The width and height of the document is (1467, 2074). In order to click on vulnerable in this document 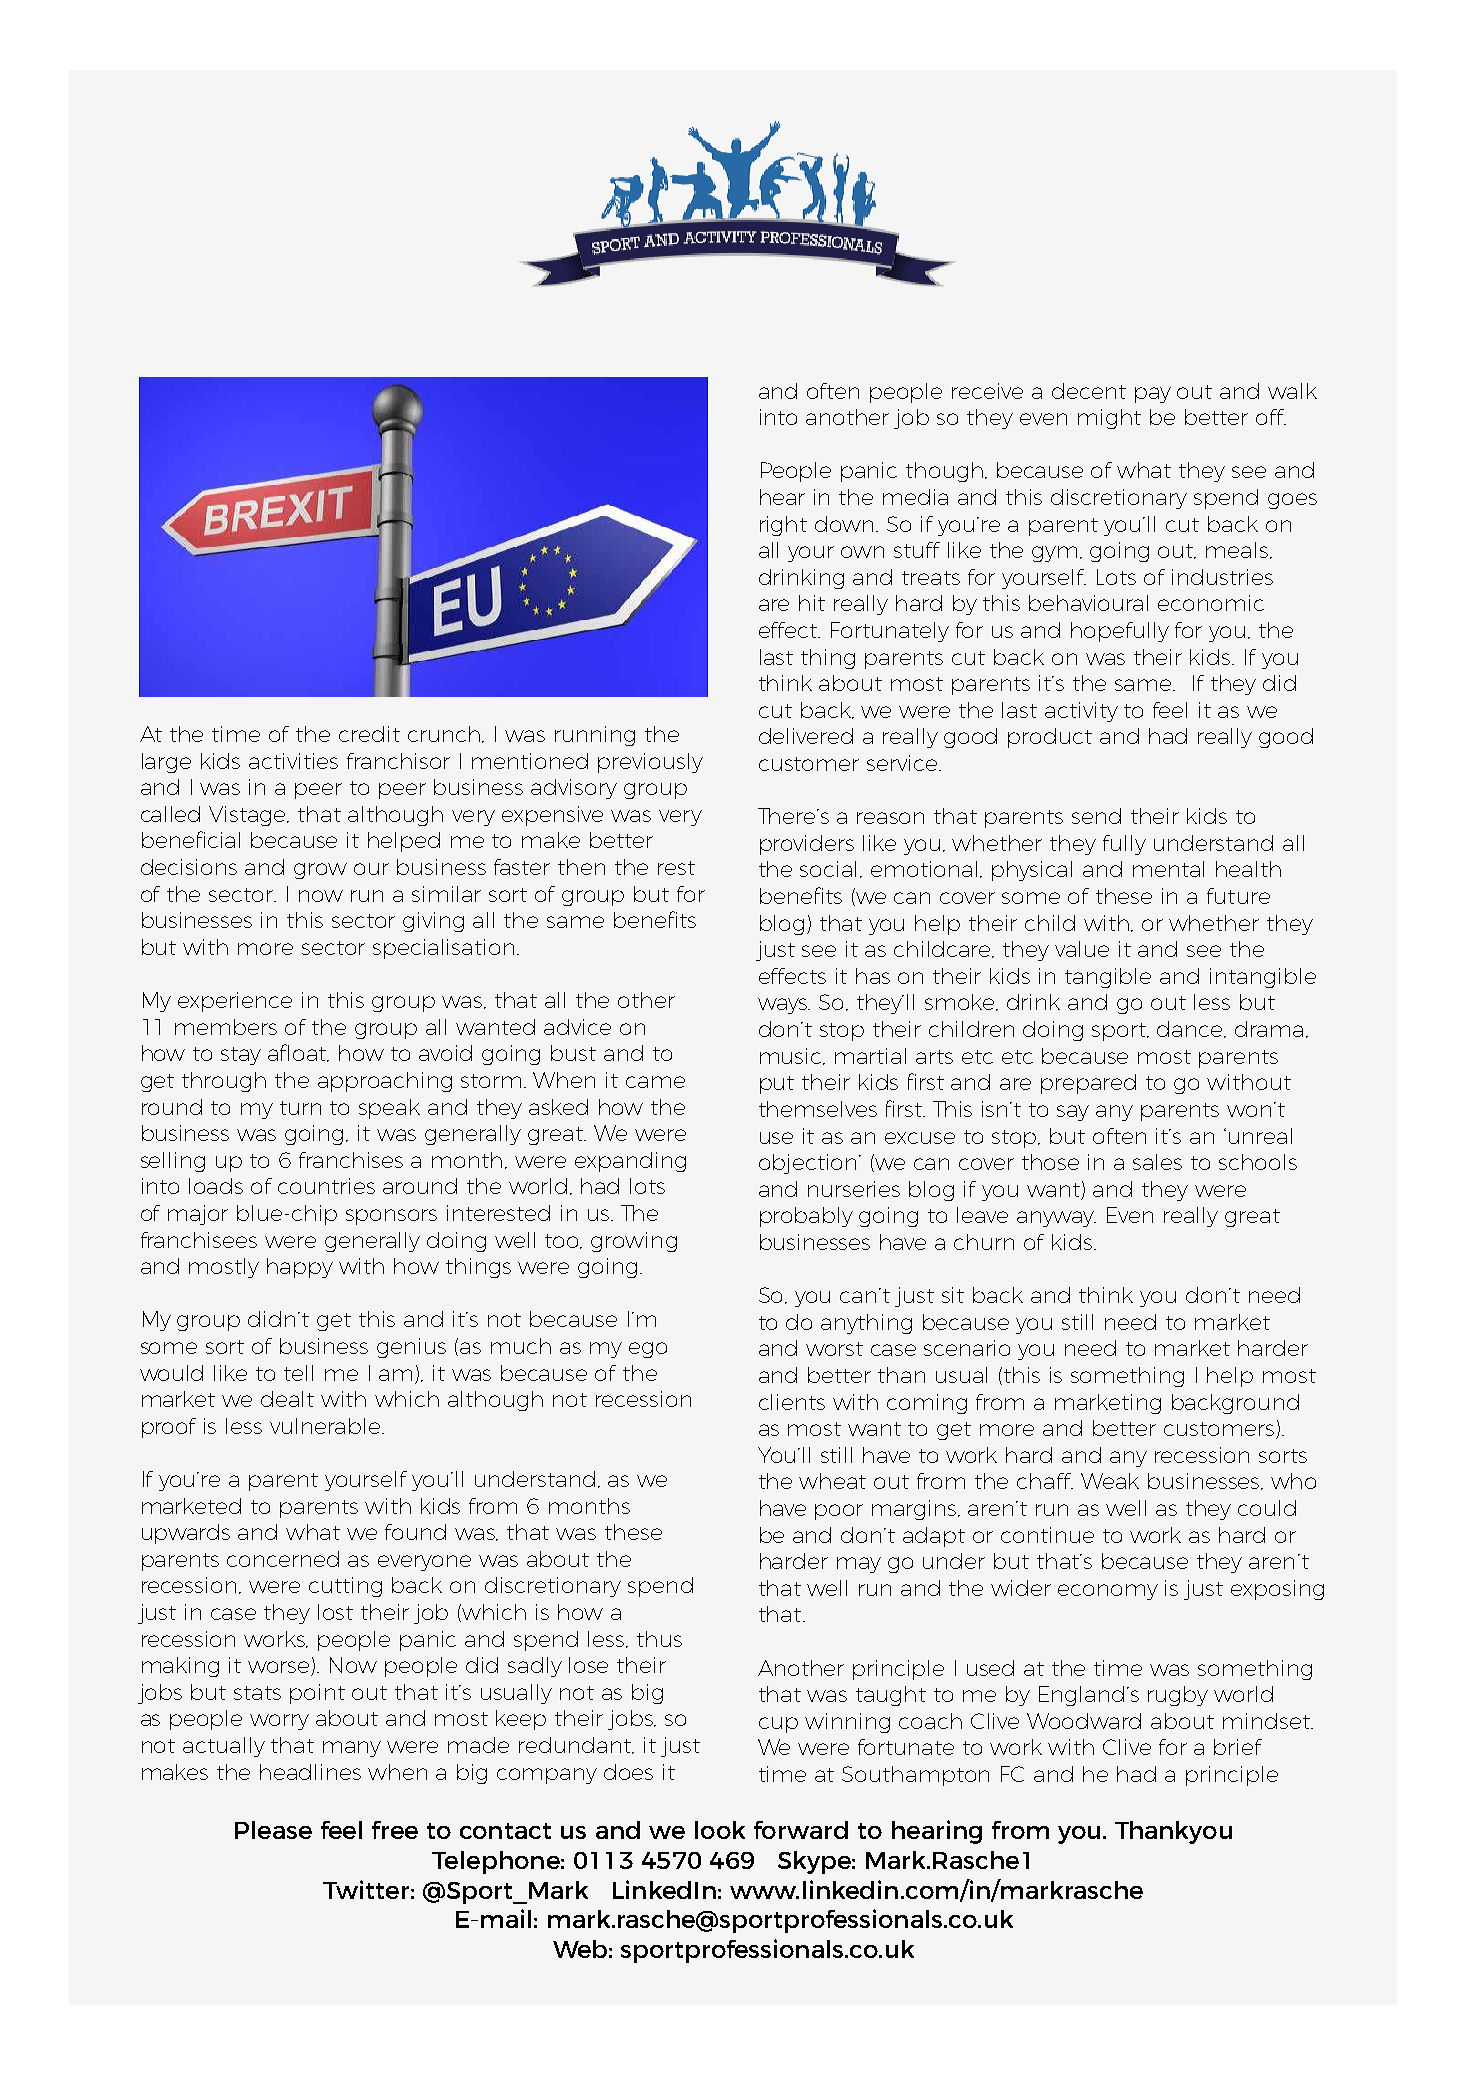, I will do `click(325, 1426)`.
